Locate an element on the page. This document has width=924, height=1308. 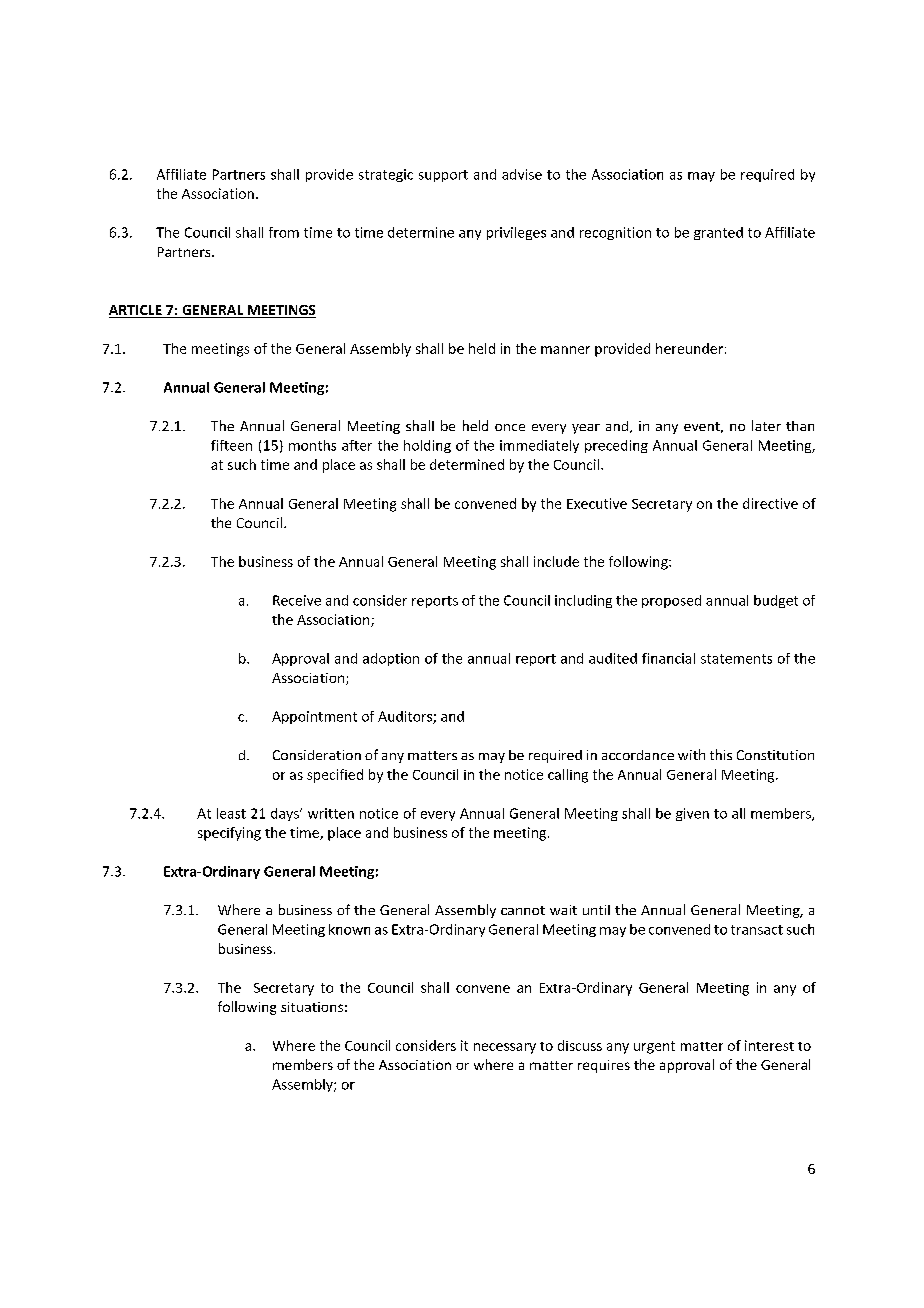
from is located at coordinates (284, 232).
